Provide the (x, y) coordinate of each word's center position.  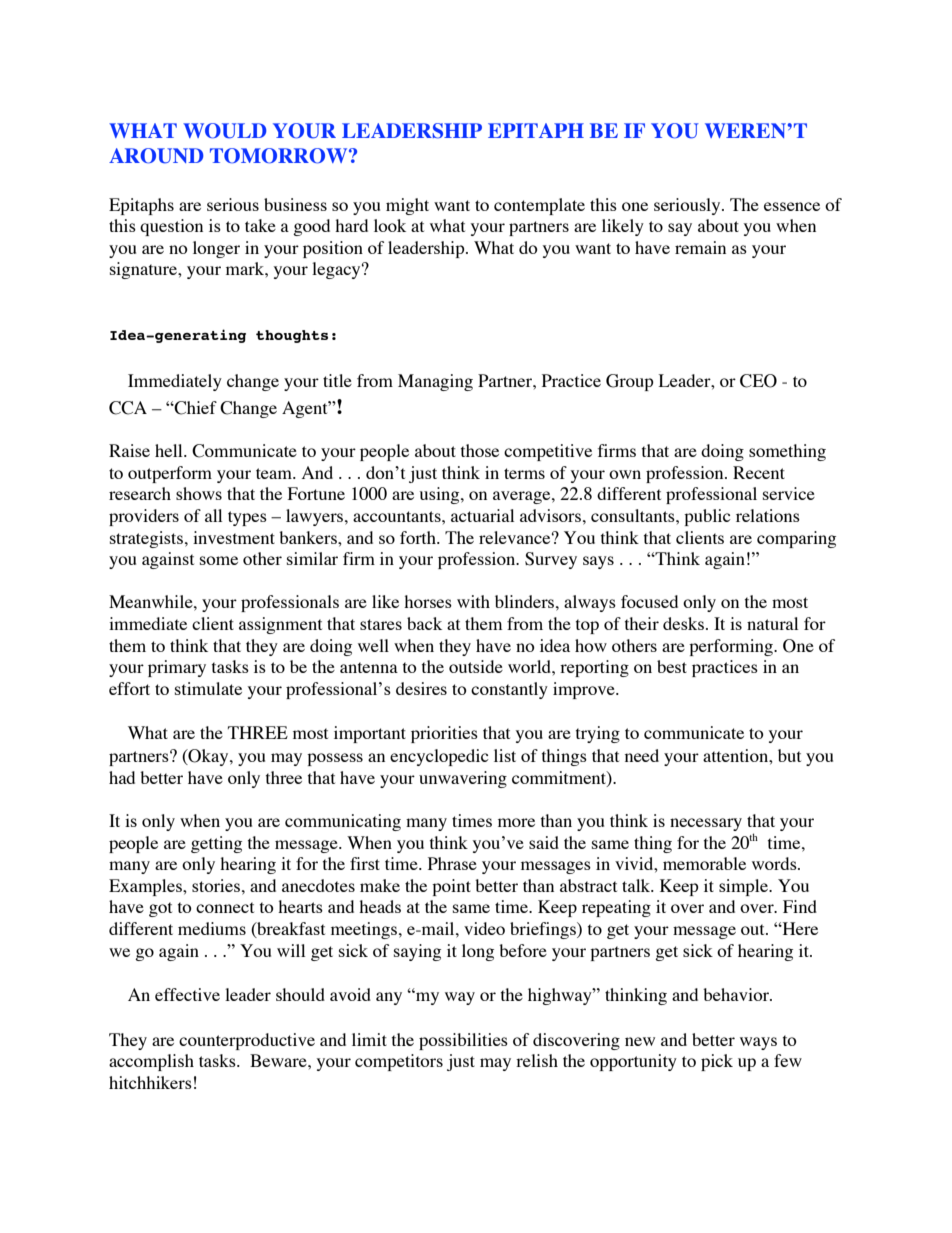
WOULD (225, 131)
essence (792, 206)
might (407, 206)
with (473, 601)
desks (683, 623)
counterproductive (247, 1041)
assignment (280, 625)
